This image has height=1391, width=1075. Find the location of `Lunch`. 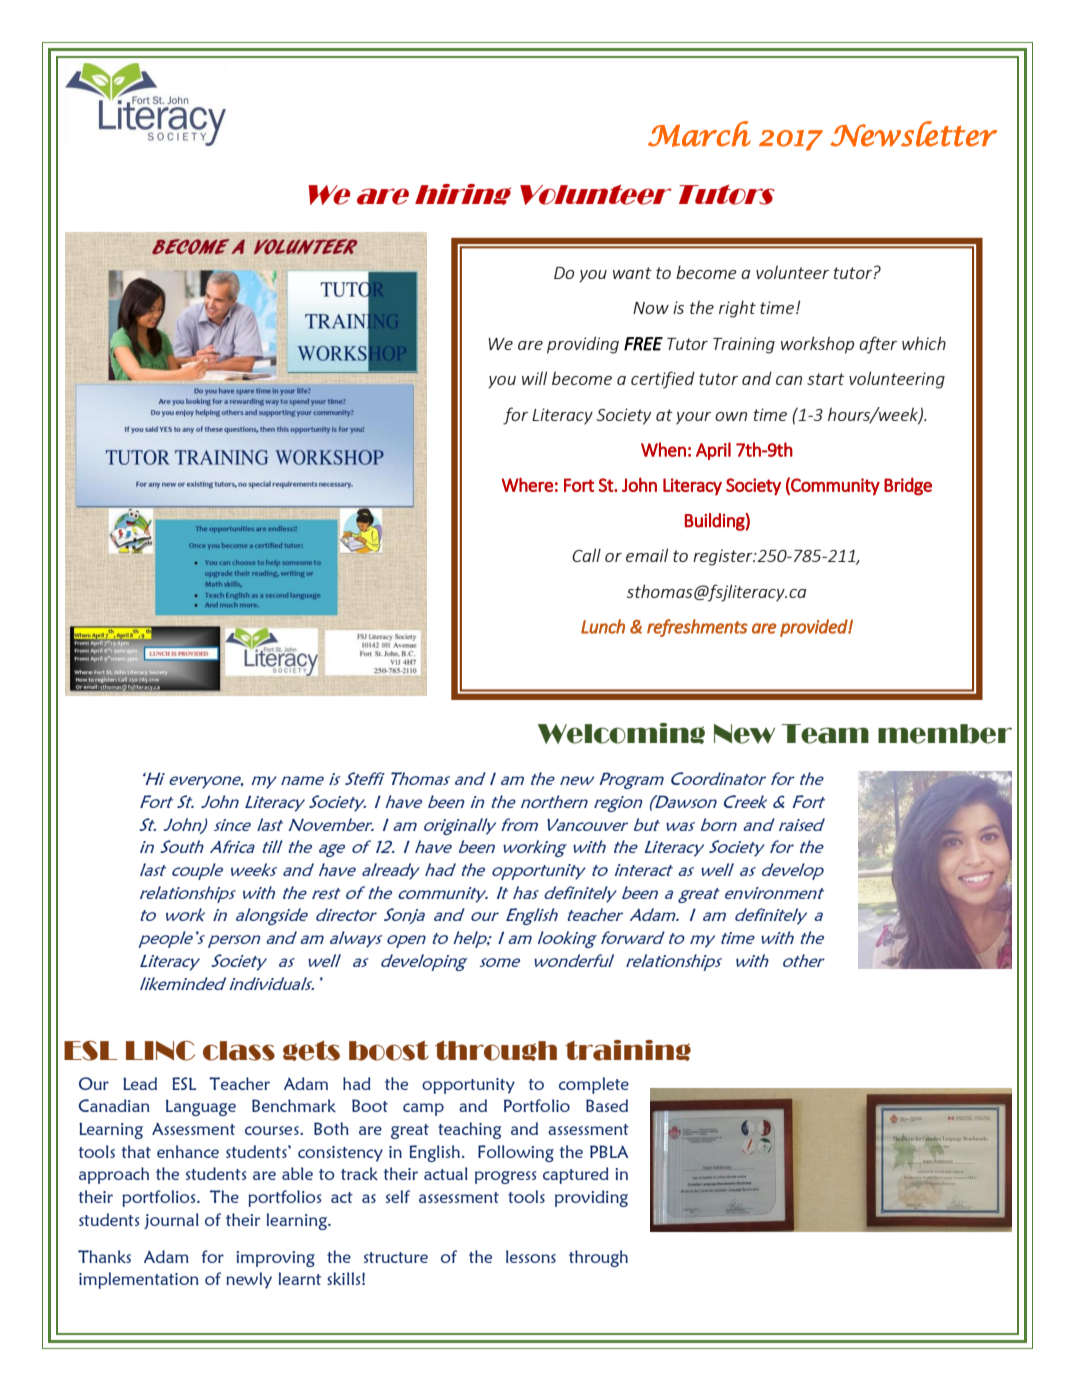

Lunch is located at coordinates (603, 626).
